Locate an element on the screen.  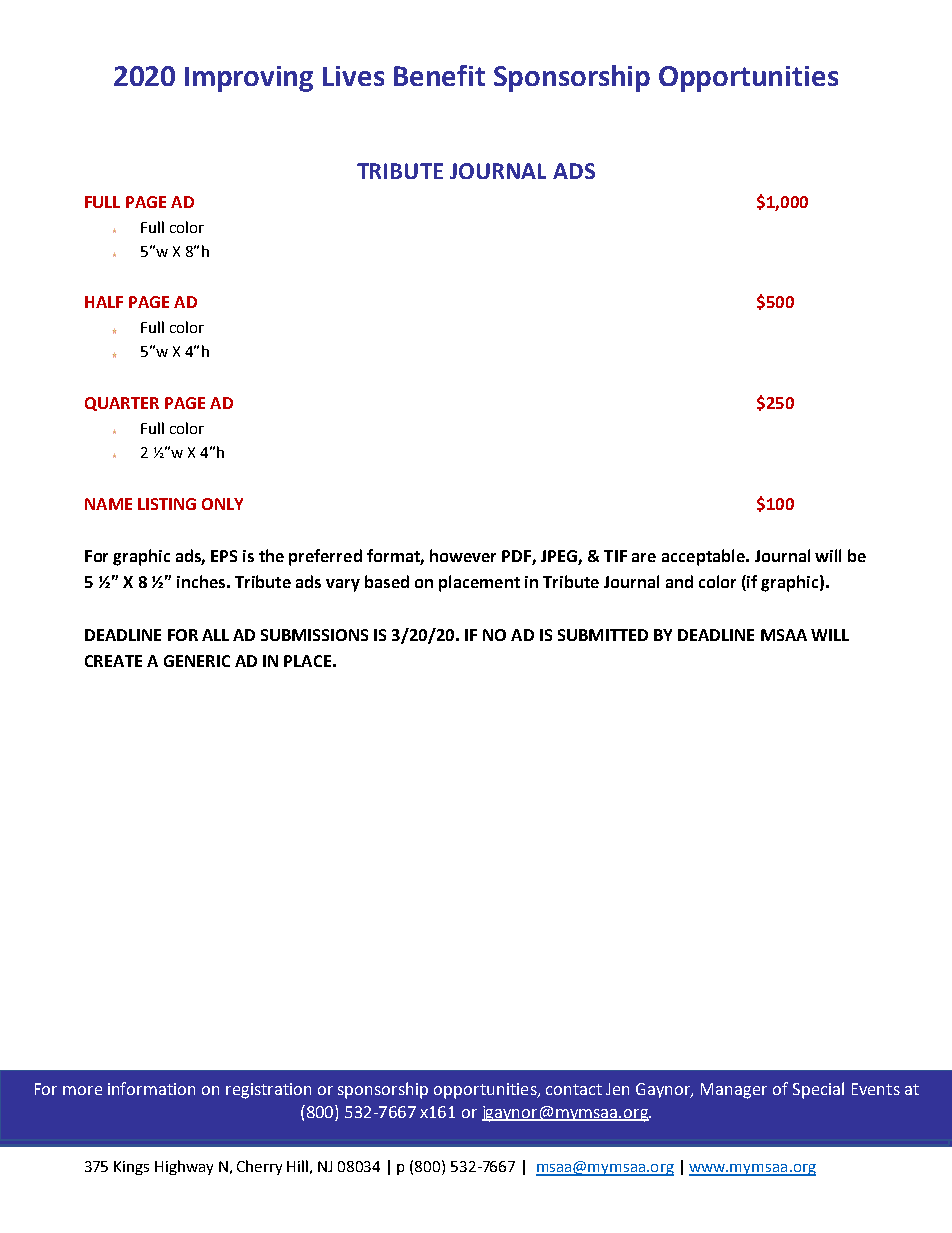
Highway is located at coordinates (184, 1167).
